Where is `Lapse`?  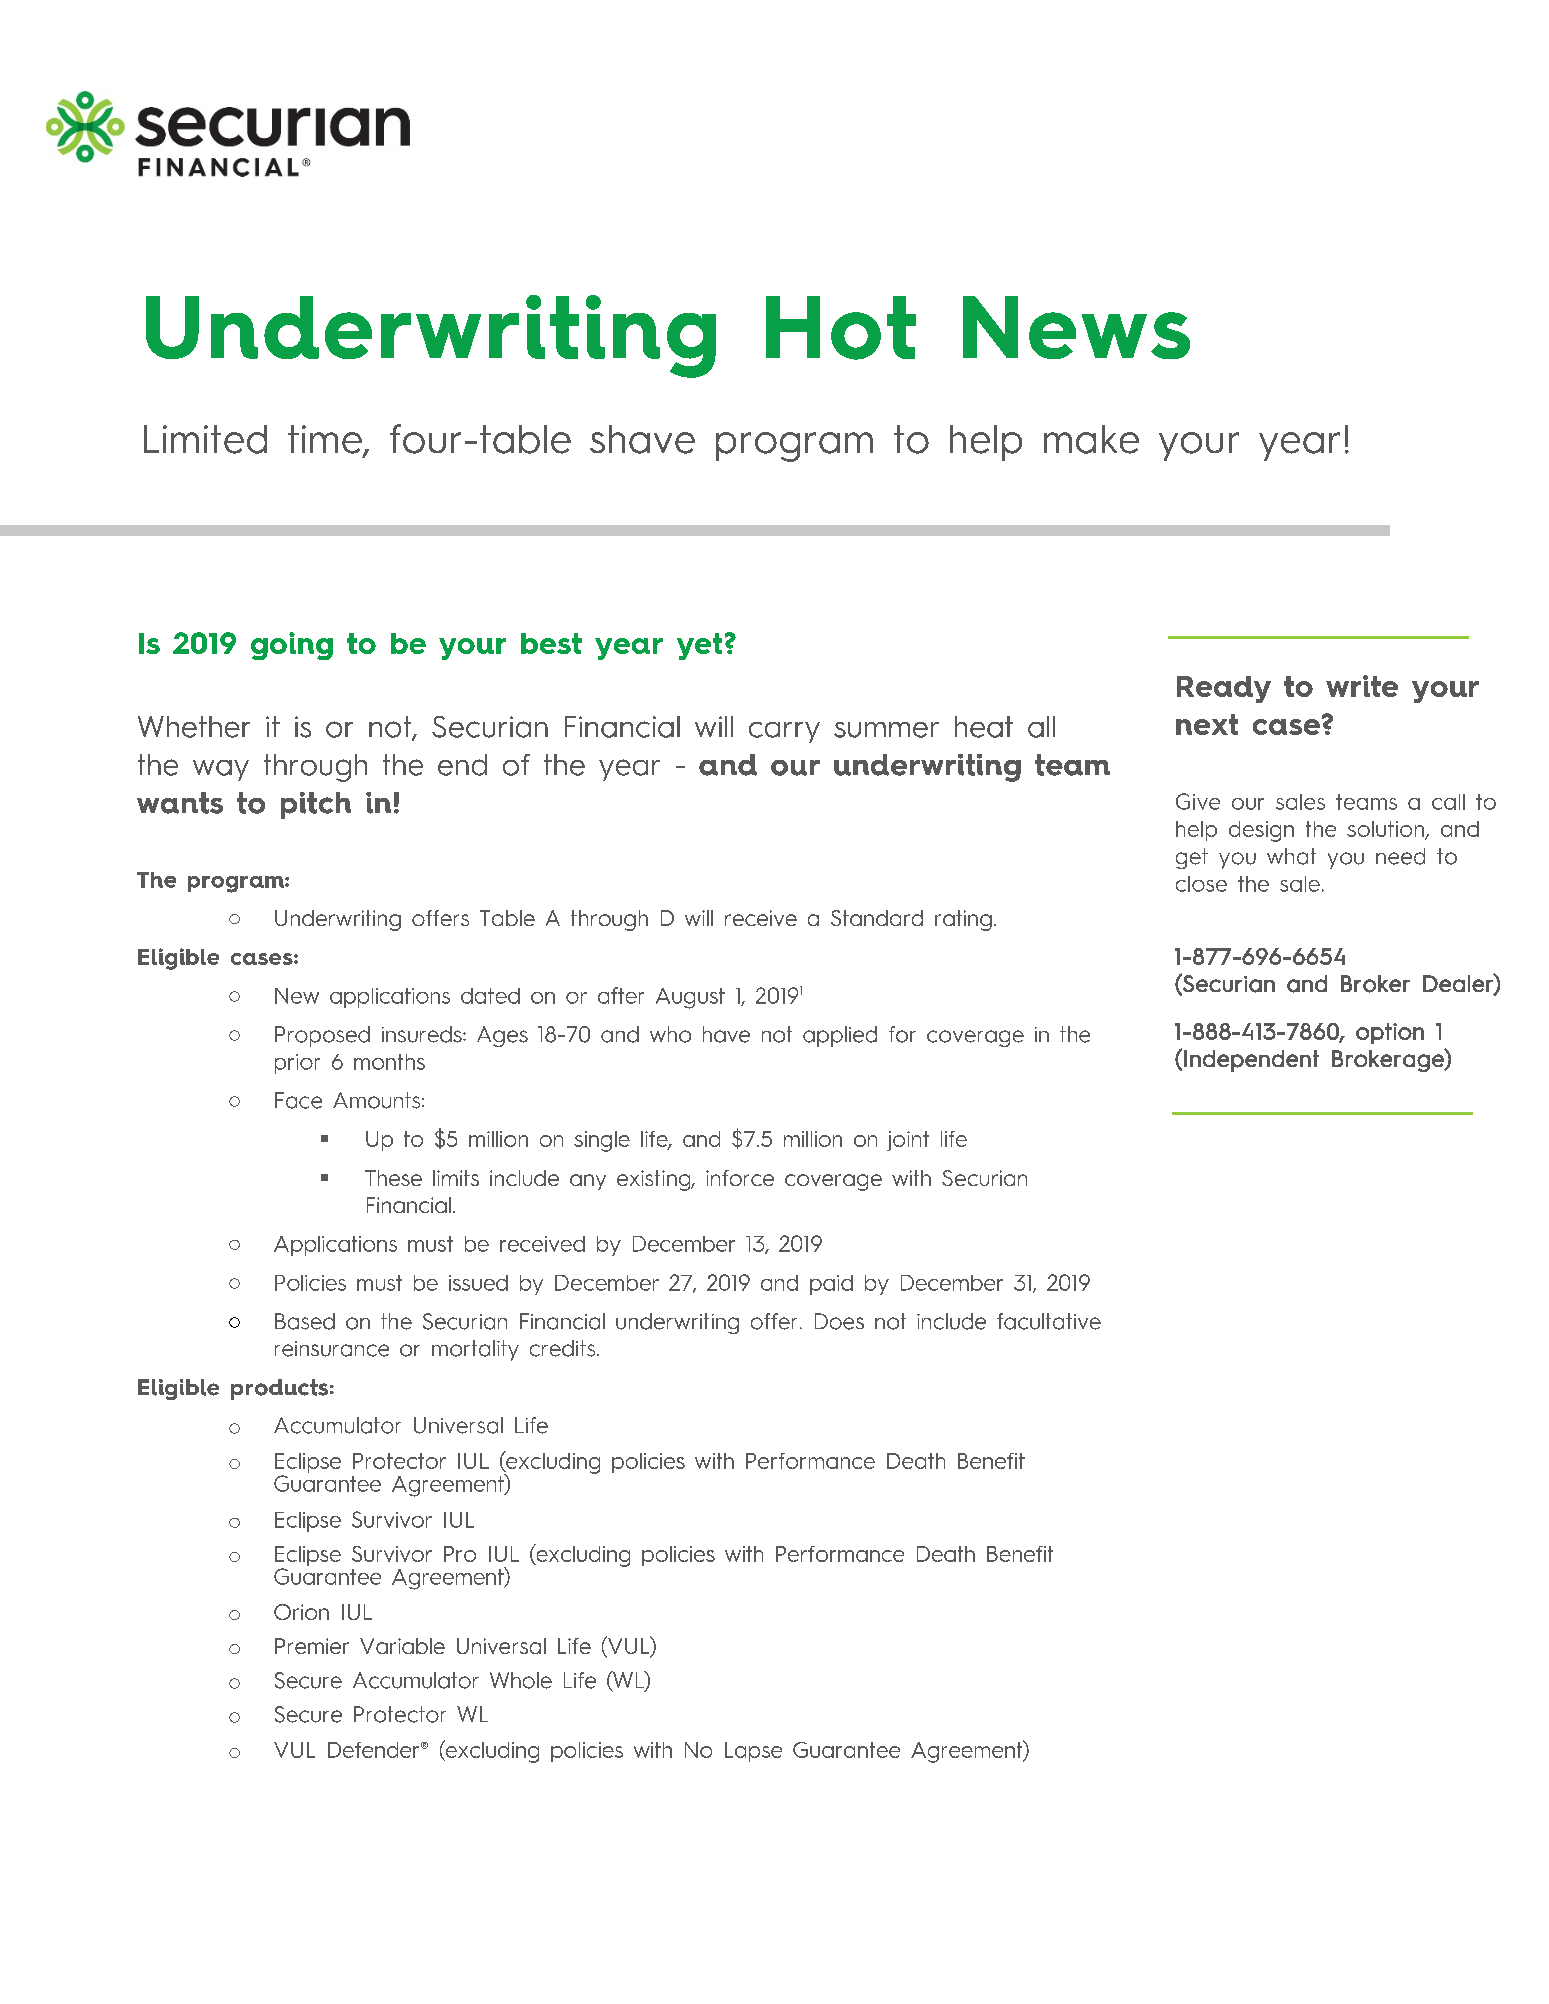
Lapse is located at coordinates (753, 1752).
